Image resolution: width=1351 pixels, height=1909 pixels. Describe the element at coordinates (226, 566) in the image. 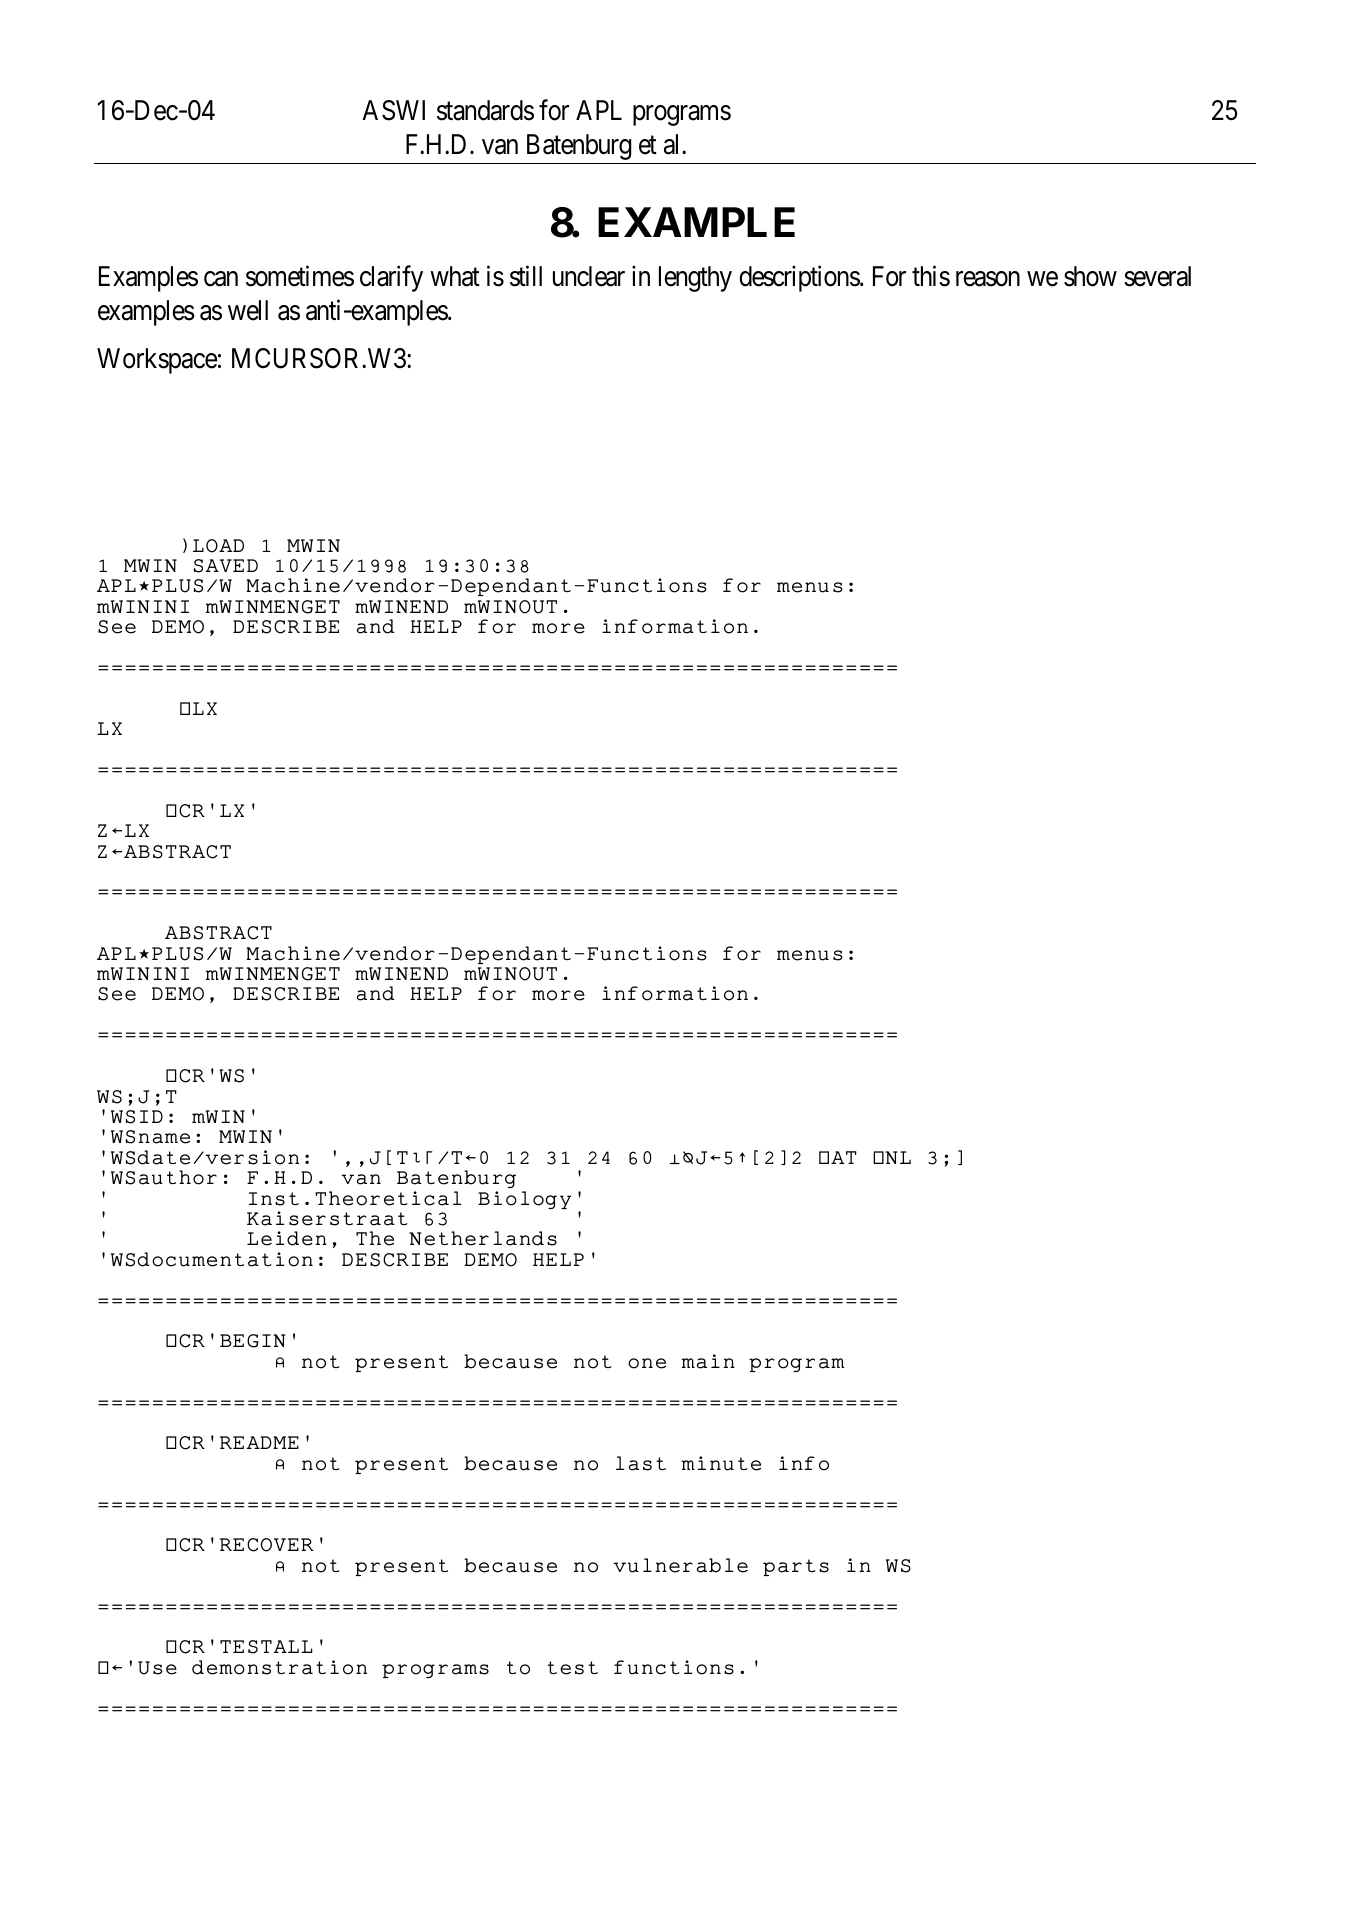

I see `SAVED` at that location.
